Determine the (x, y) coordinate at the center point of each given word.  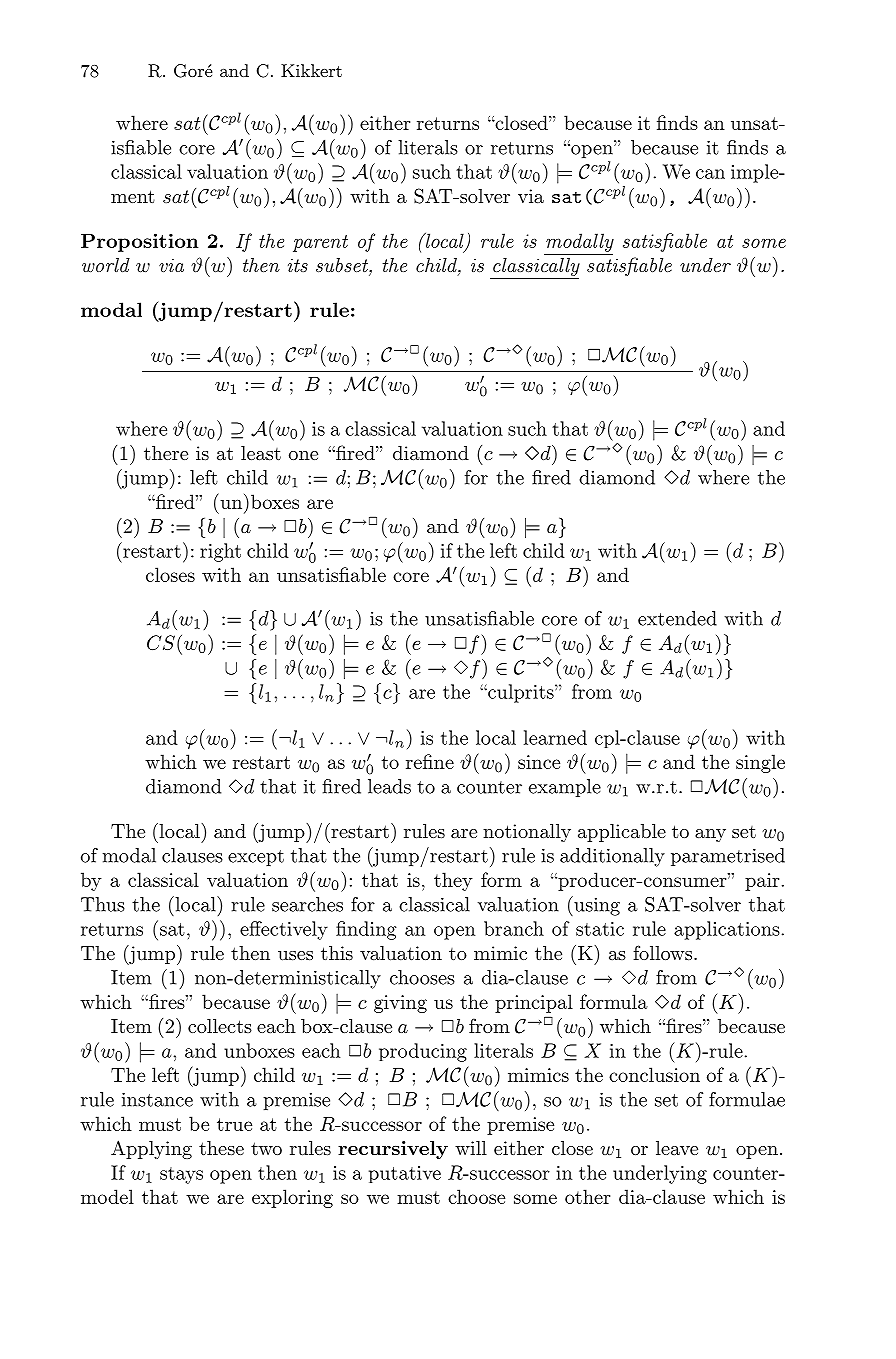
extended (677, 618)
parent (320, 243)
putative (405, 1174)
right (220, 552)
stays (181, 1175)
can (710, 174)
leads (389, 786)
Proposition (139, 242)
